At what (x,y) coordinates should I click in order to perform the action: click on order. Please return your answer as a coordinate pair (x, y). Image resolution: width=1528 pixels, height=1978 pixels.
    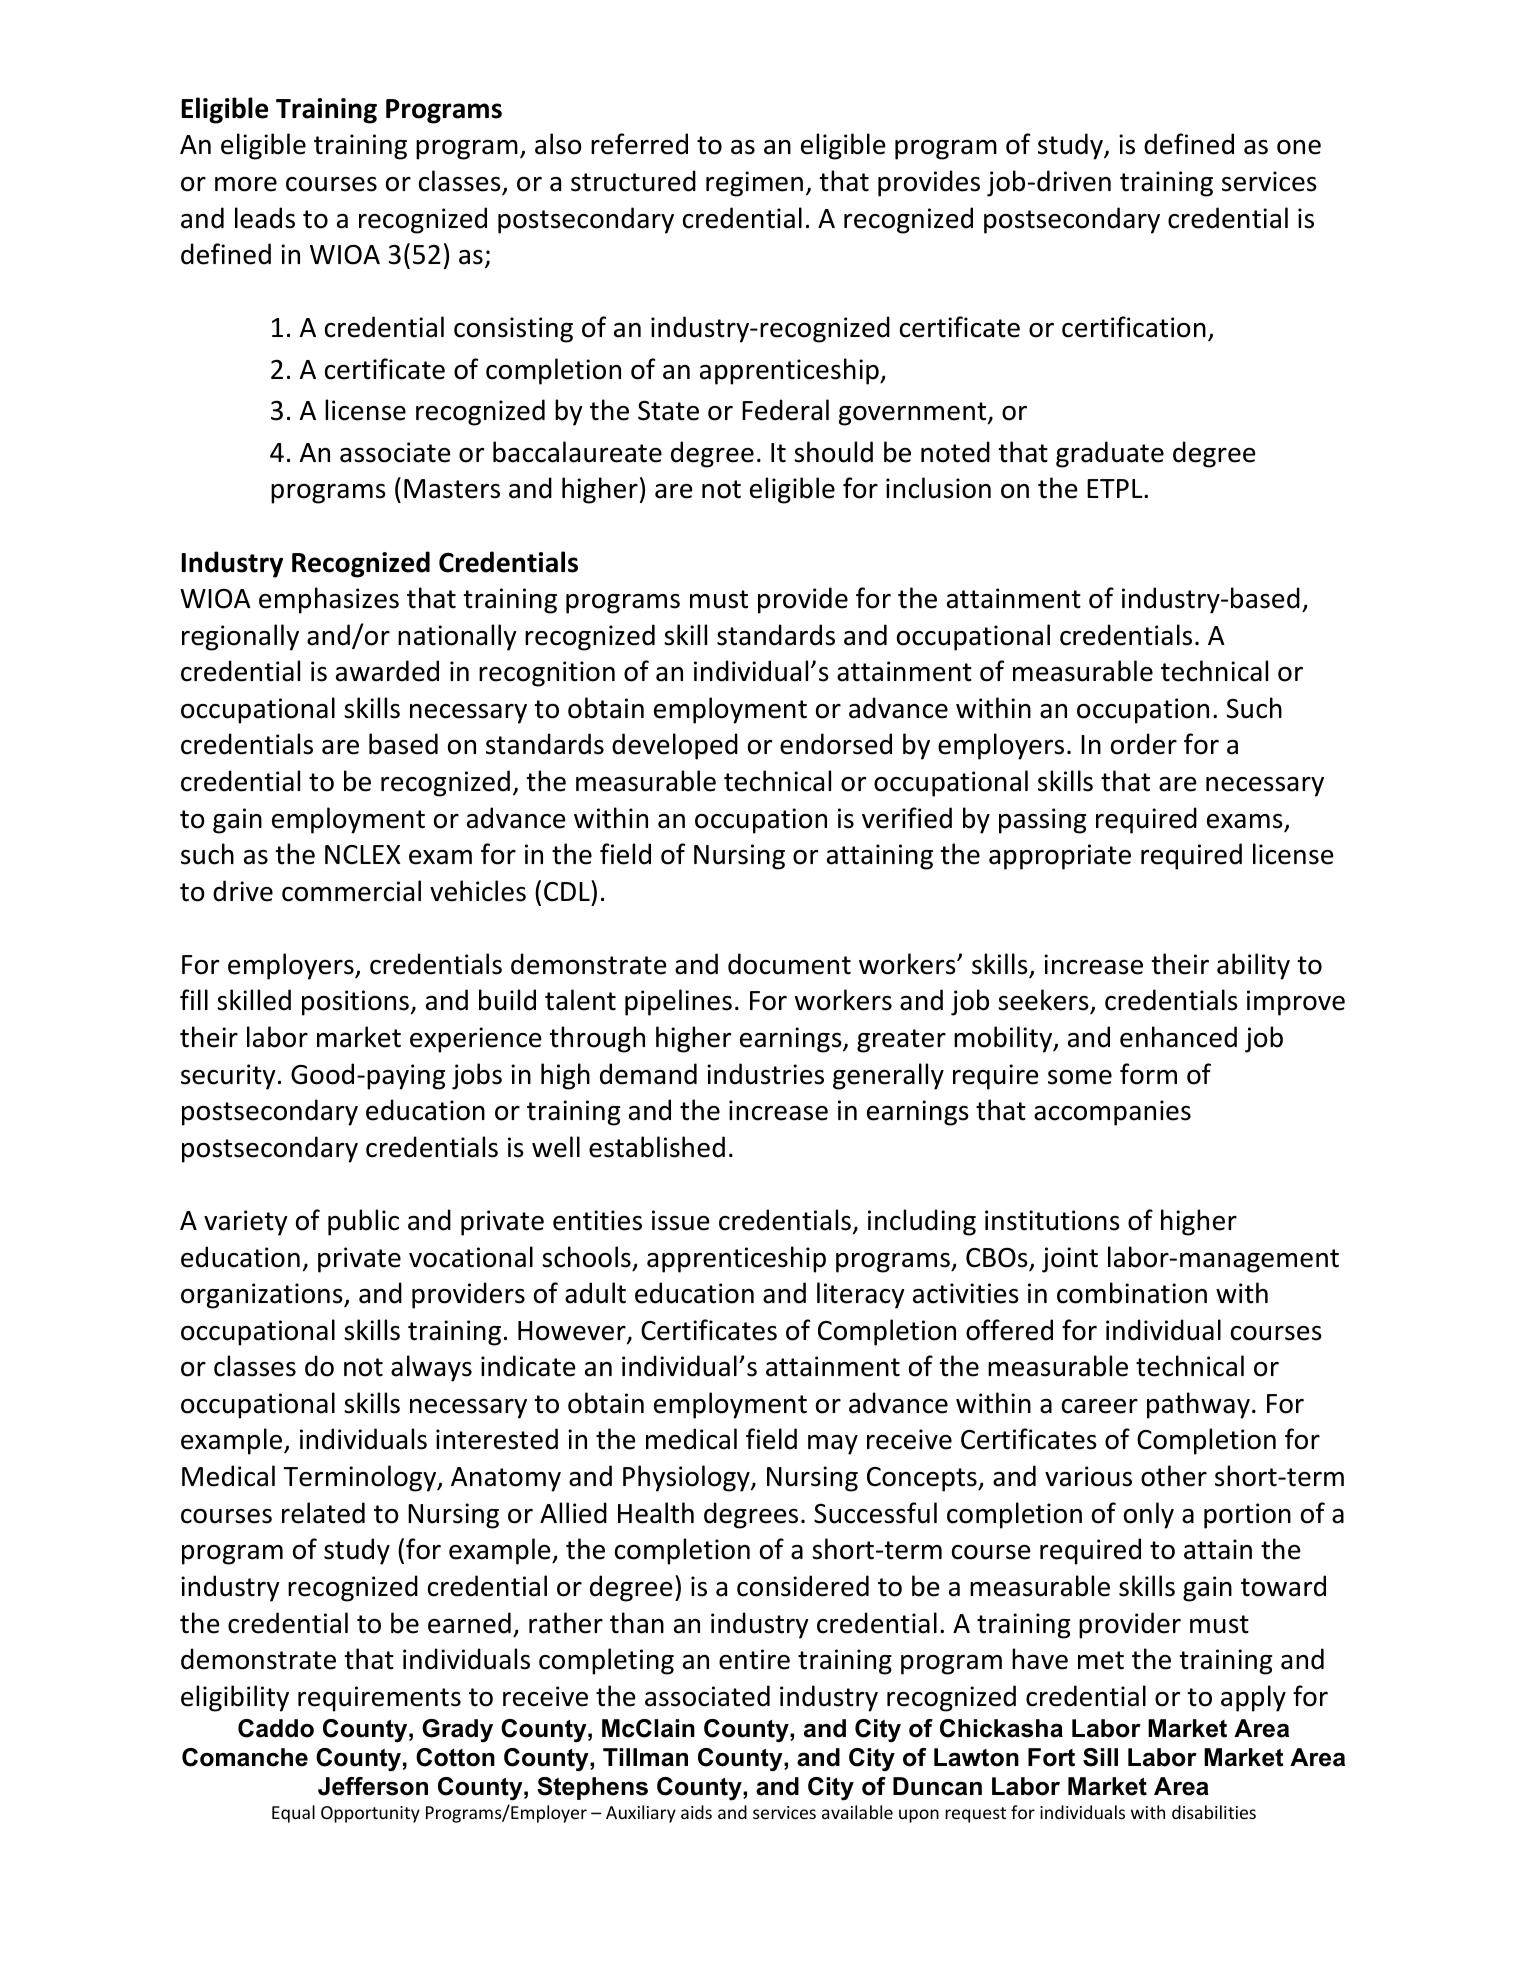
    Looking at the image, I should click on (1144, 744).
